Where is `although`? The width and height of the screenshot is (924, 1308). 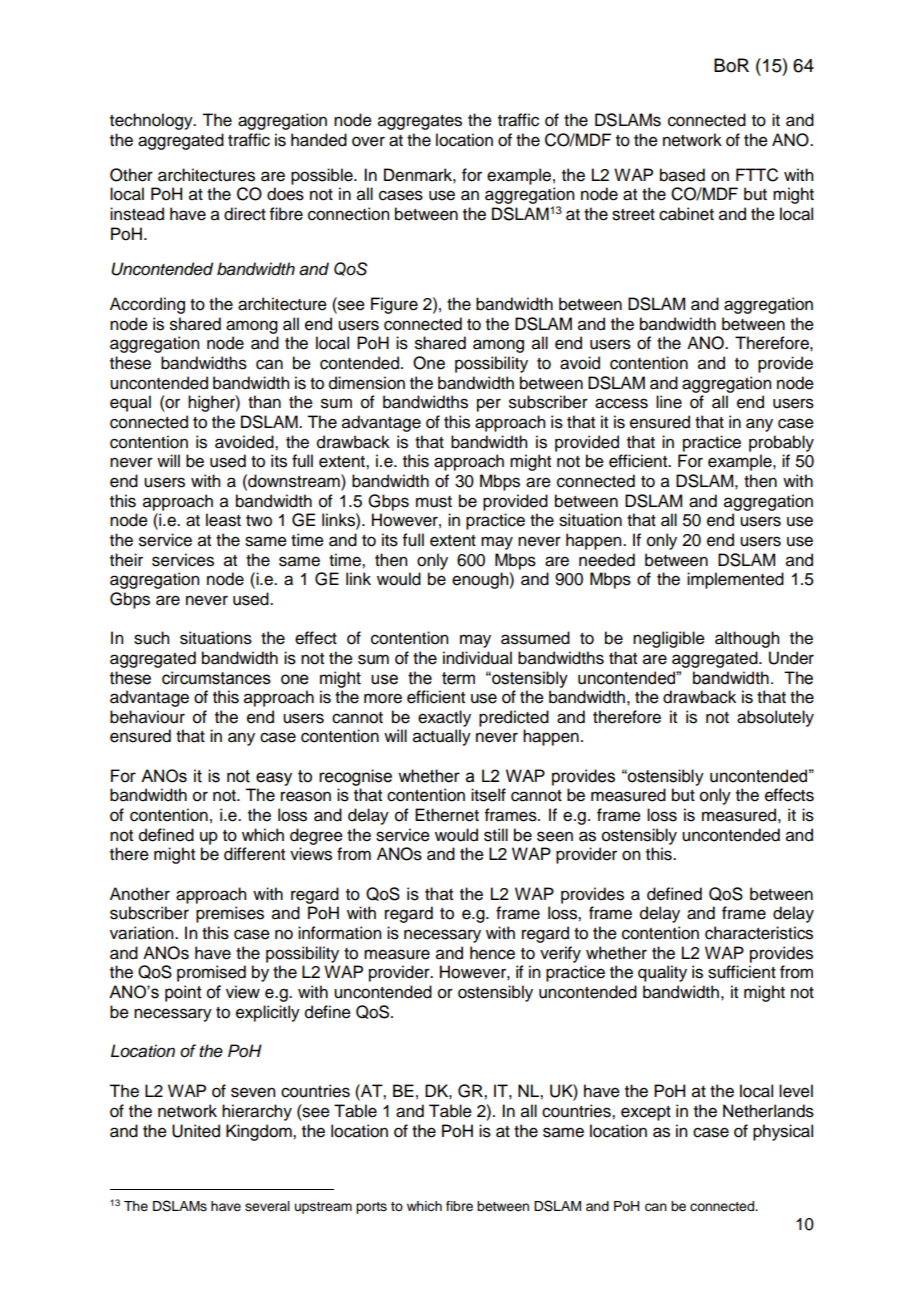
although is located at coordinates (747, 639).
